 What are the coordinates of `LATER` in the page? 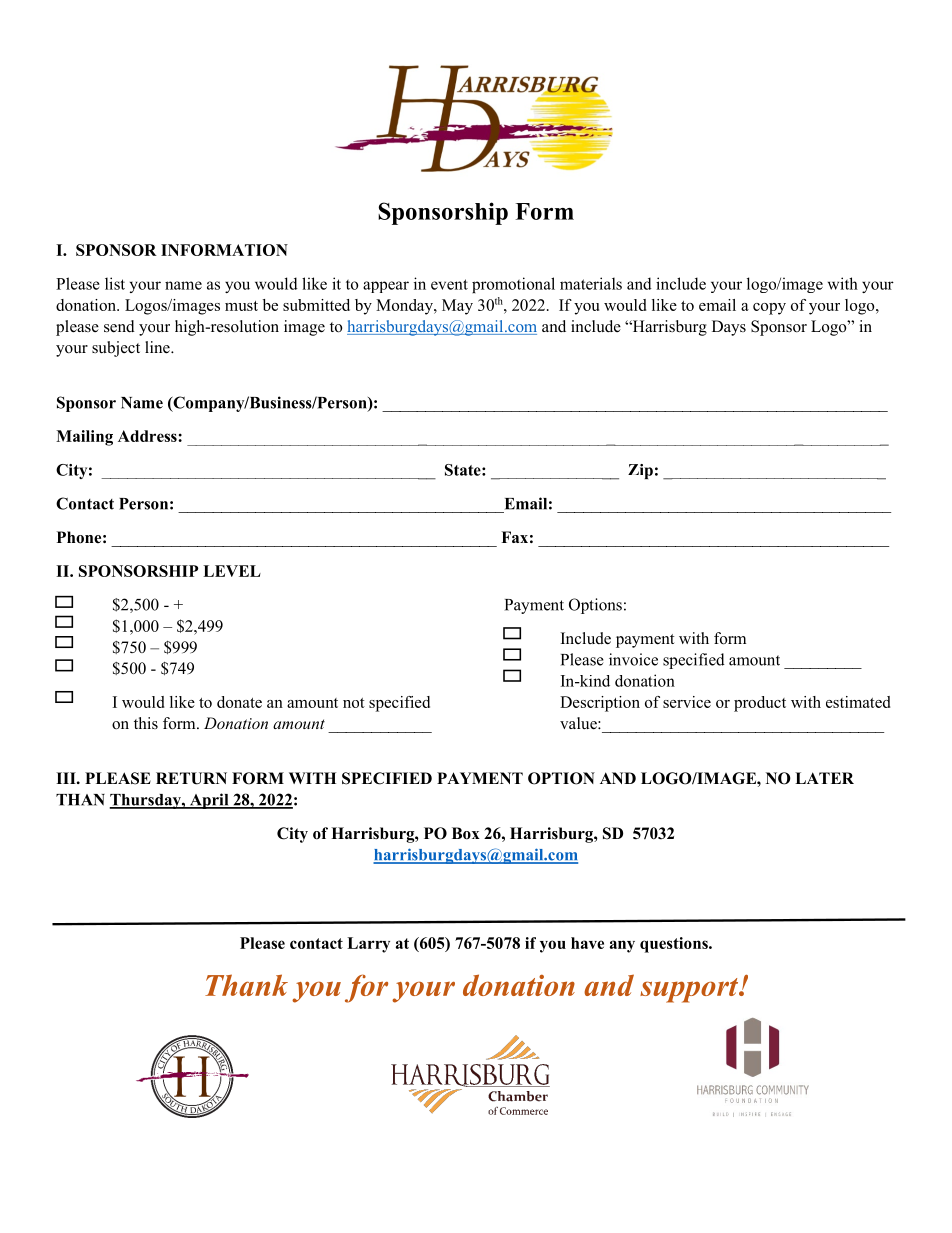 It's located at (824, 778).
